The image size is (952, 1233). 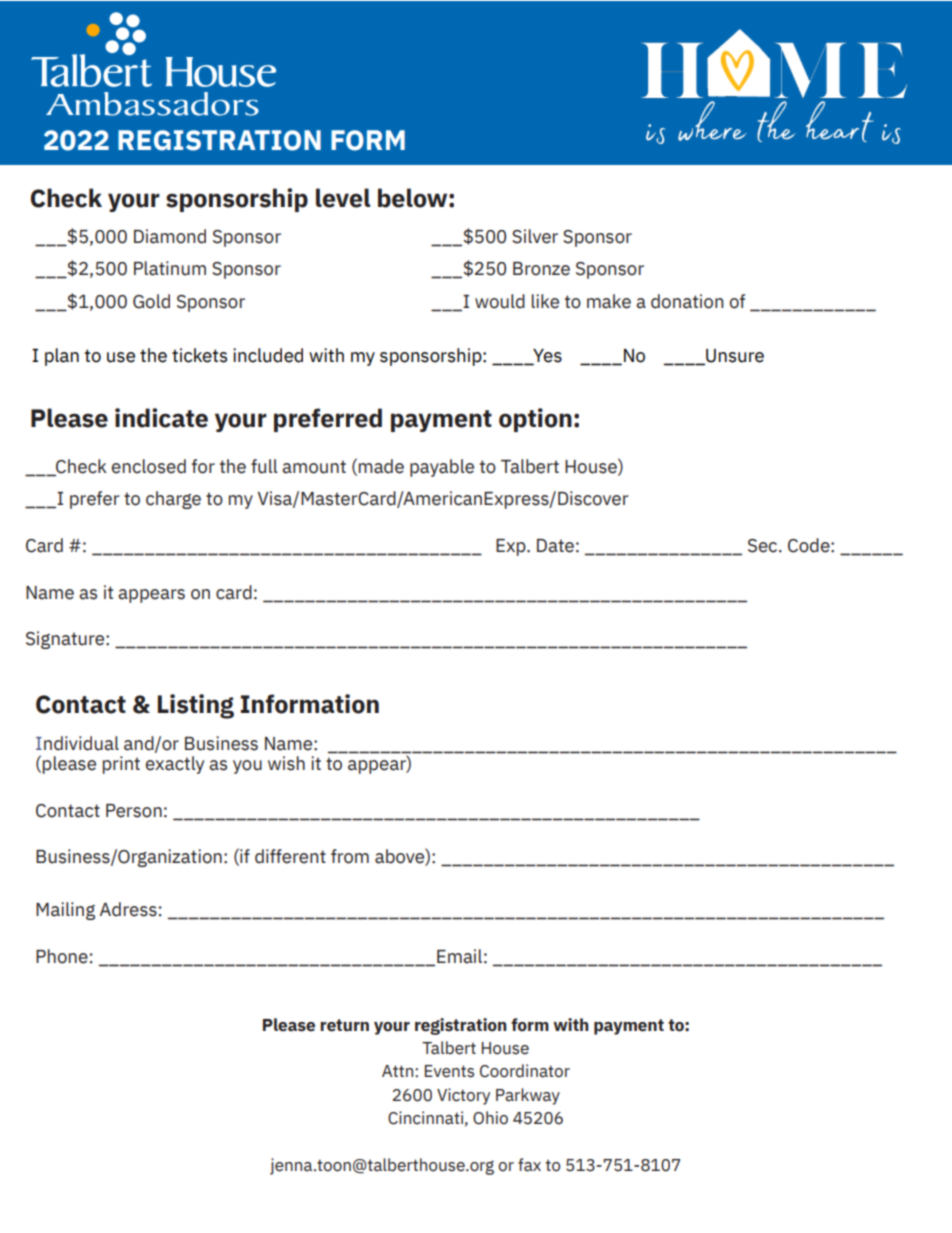 I want to click on Platinum, so click(x=170, y=268).
